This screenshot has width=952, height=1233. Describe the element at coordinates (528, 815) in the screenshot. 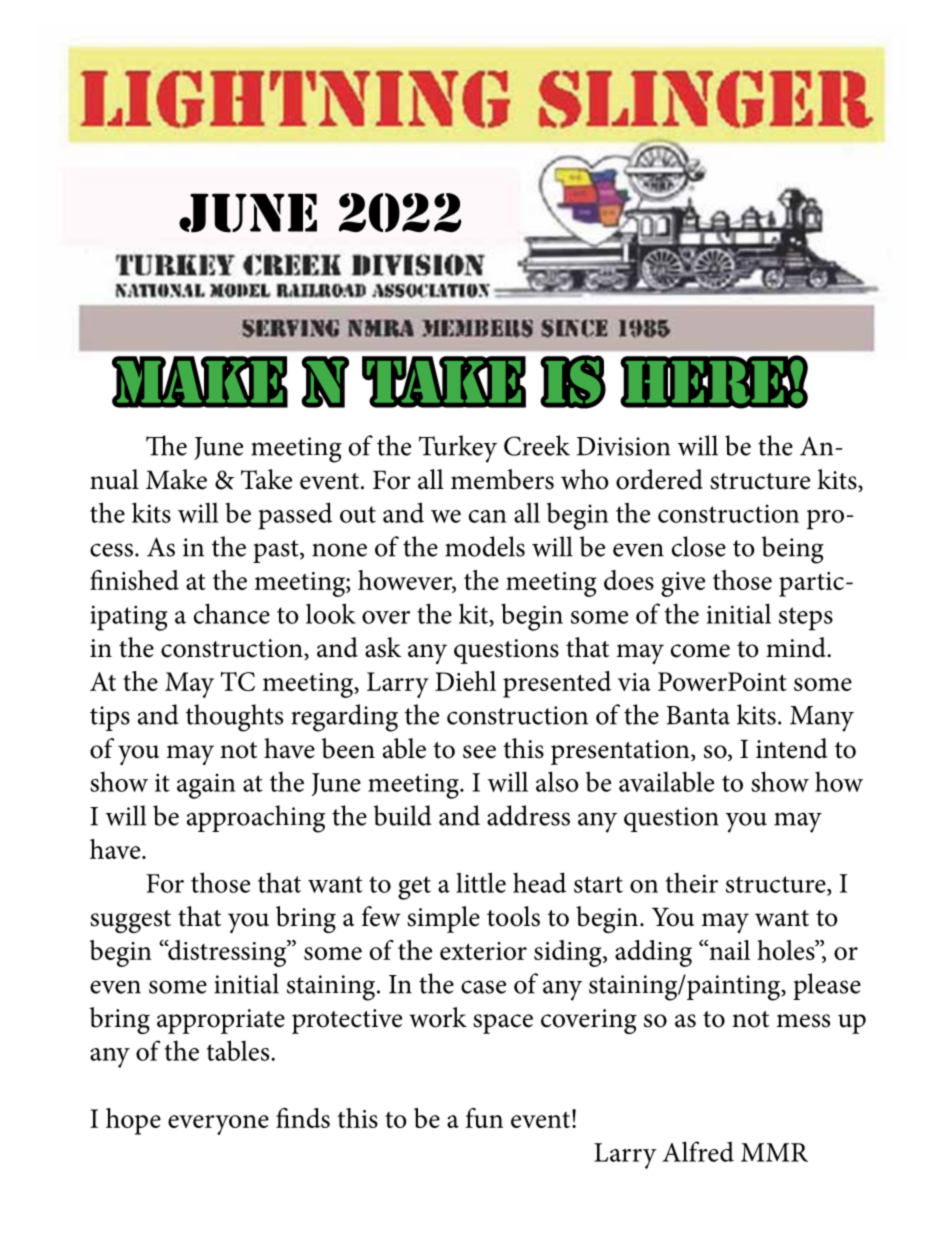

I see `address` at that location.
